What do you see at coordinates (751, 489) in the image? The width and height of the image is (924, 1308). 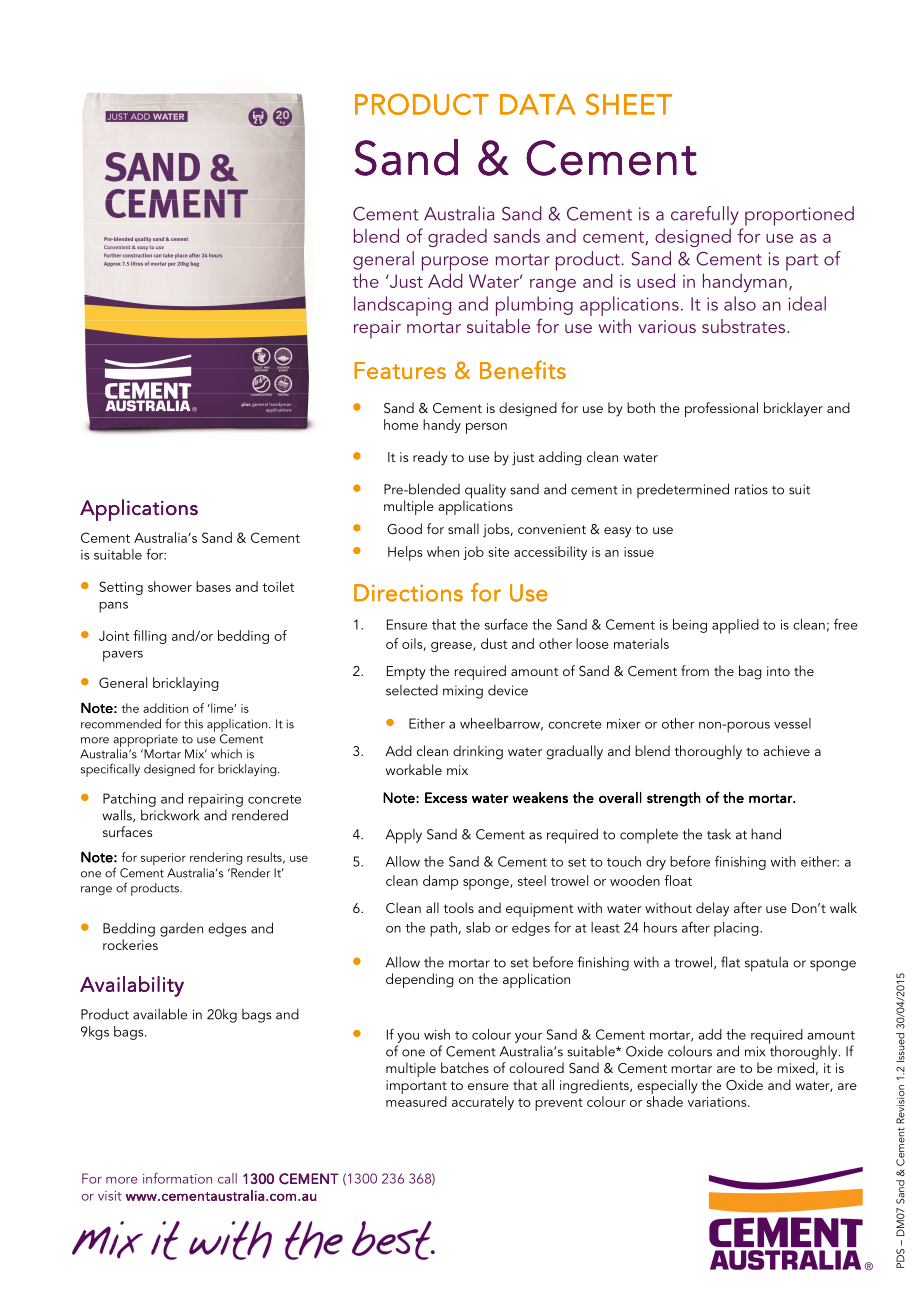 I see `ratios` at bounding box center [751, 489].
